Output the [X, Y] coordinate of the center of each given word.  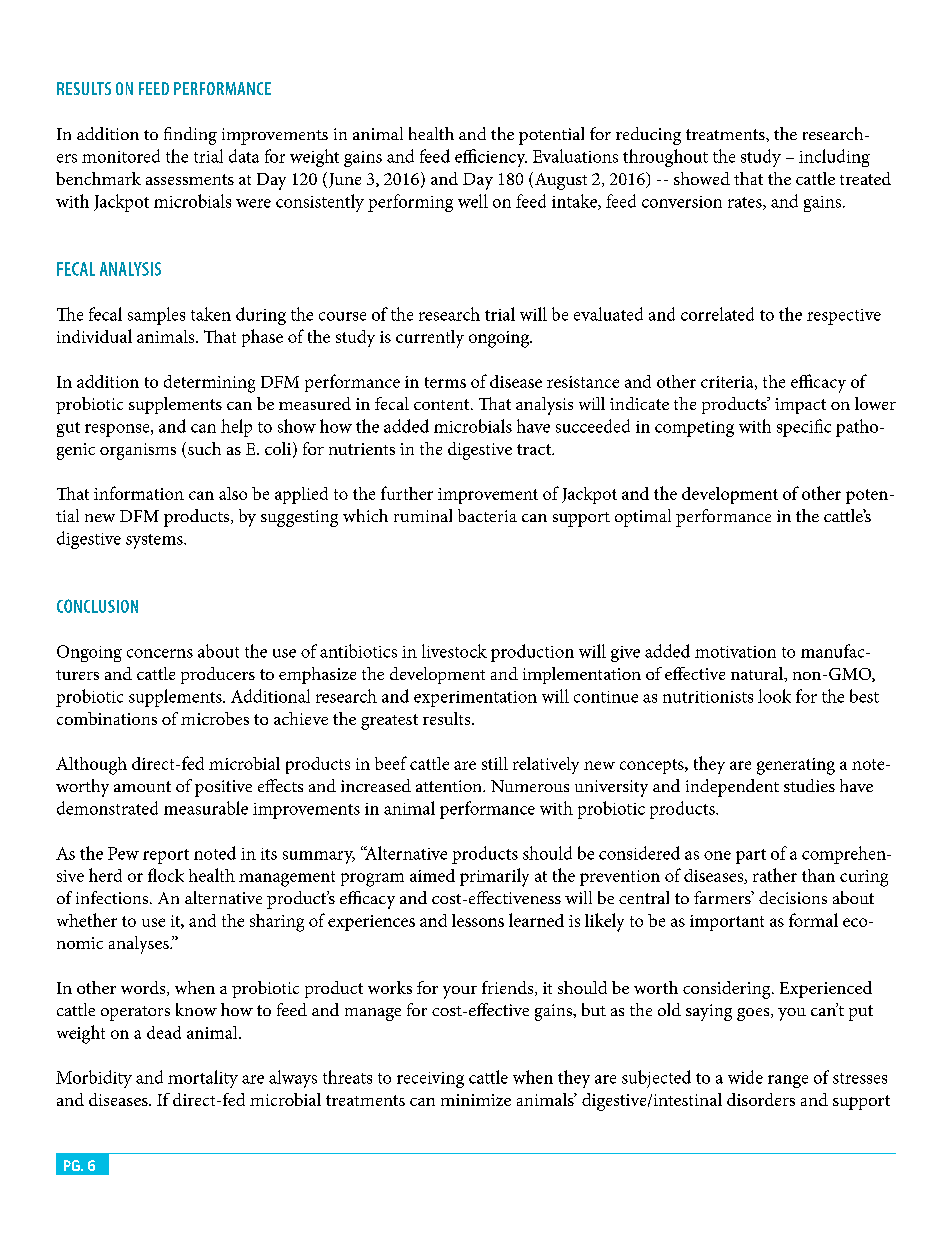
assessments [190, 179]
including [834, 158]
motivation [735, 652]
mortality [203, 1079]
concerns [160, 653]
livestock [454, 651]
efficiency [491, 158]
